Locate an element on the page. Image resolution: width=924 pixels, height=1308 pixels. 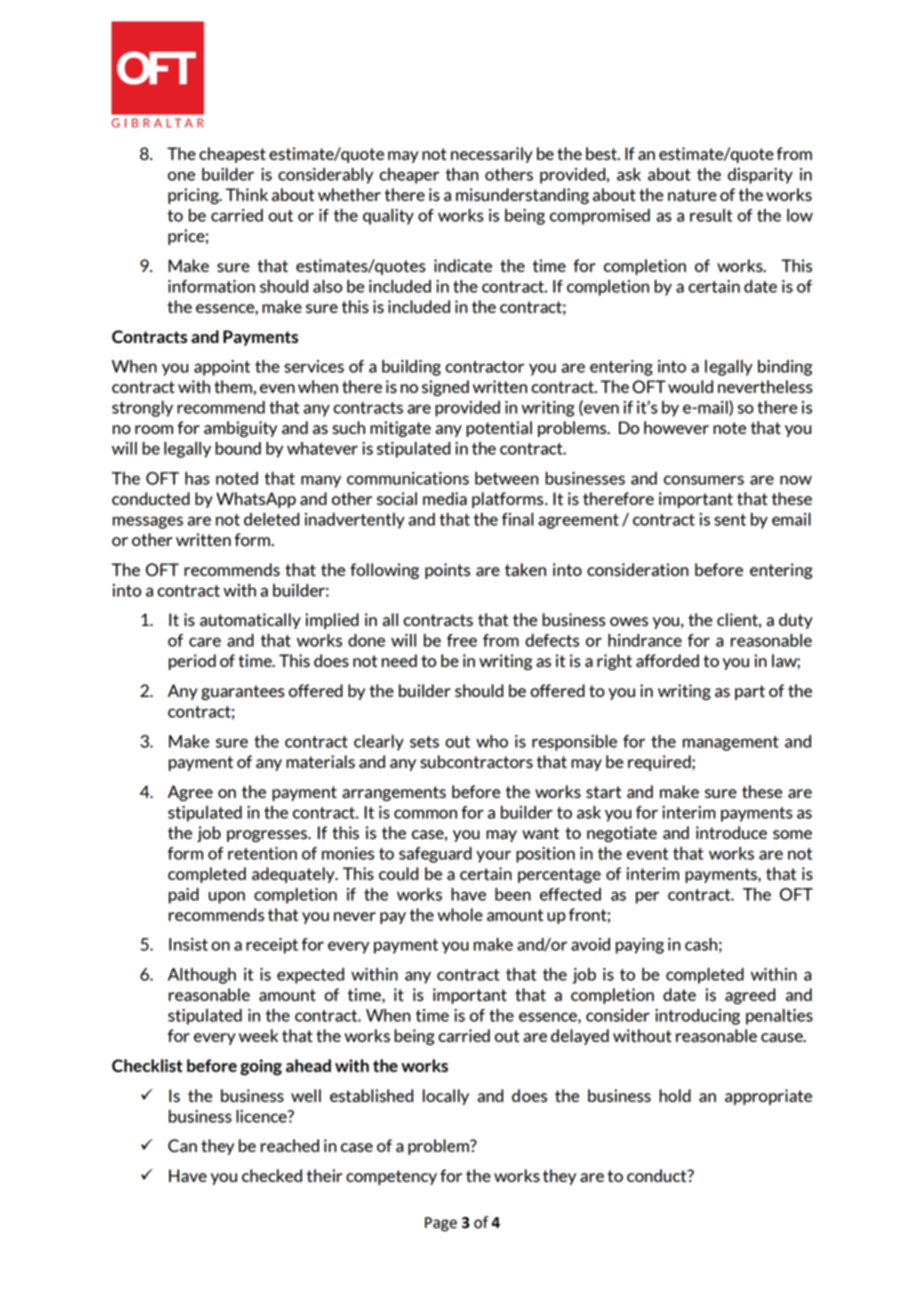
than is located at coordinates (462, 174).
